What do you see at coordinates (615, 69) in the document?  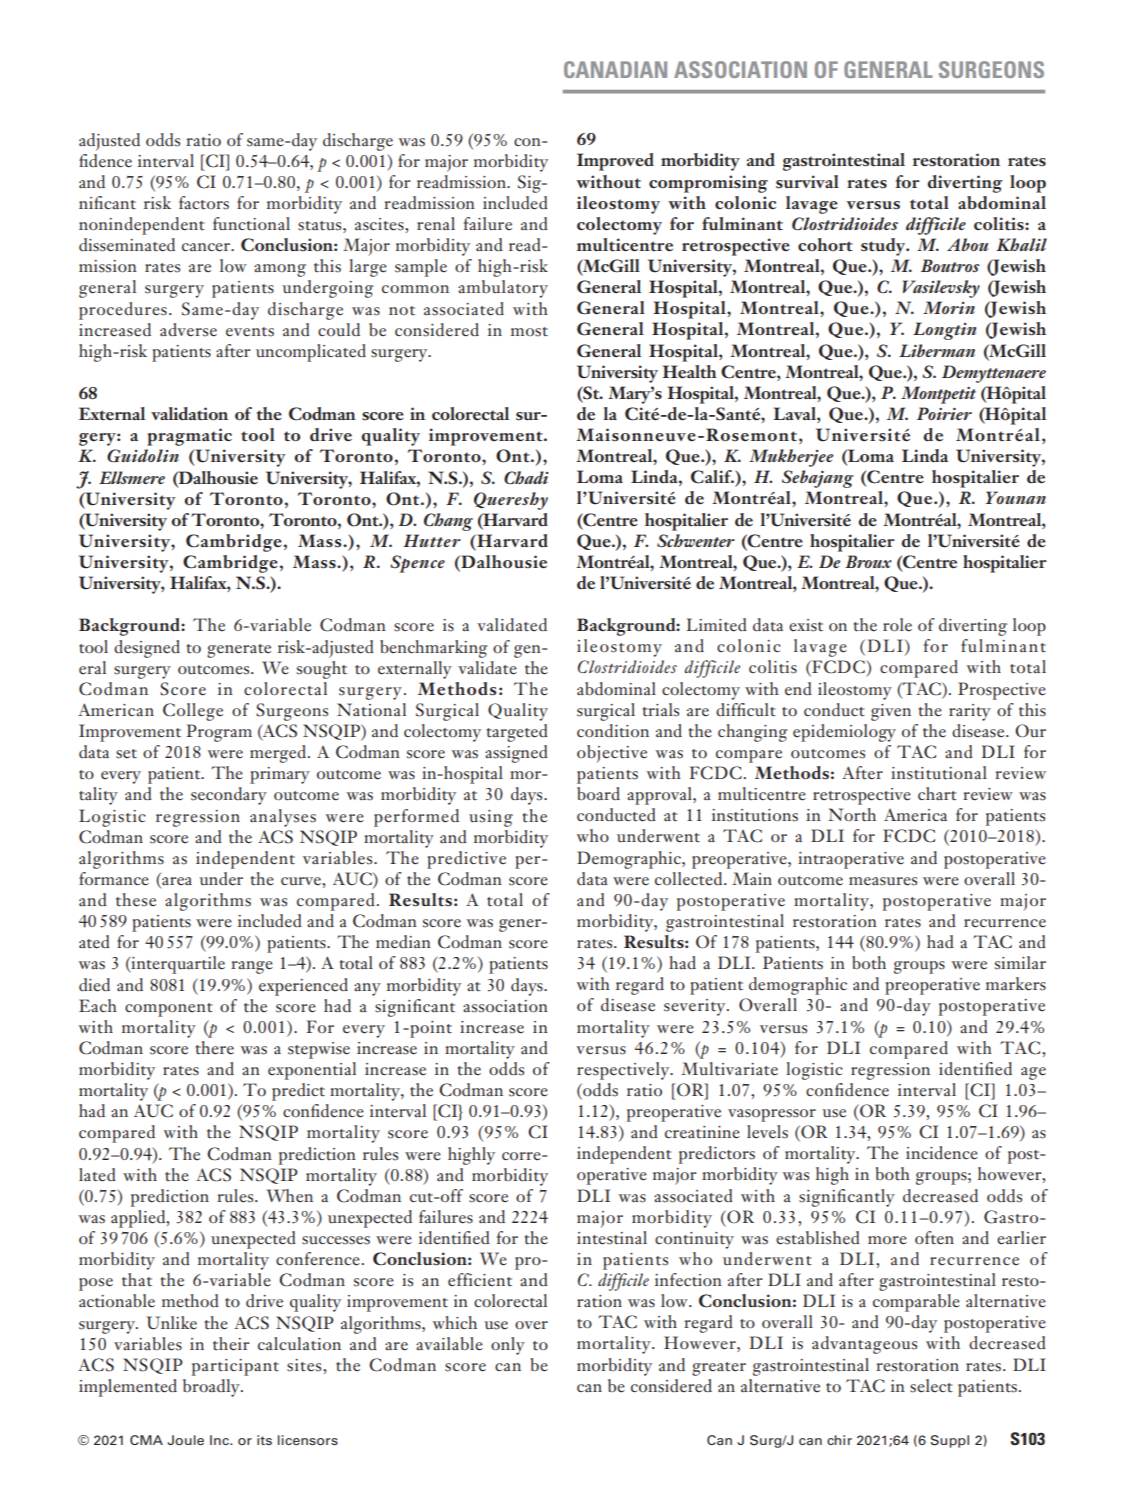 I see `CANADIAN` at bounding box center [615, 69].
